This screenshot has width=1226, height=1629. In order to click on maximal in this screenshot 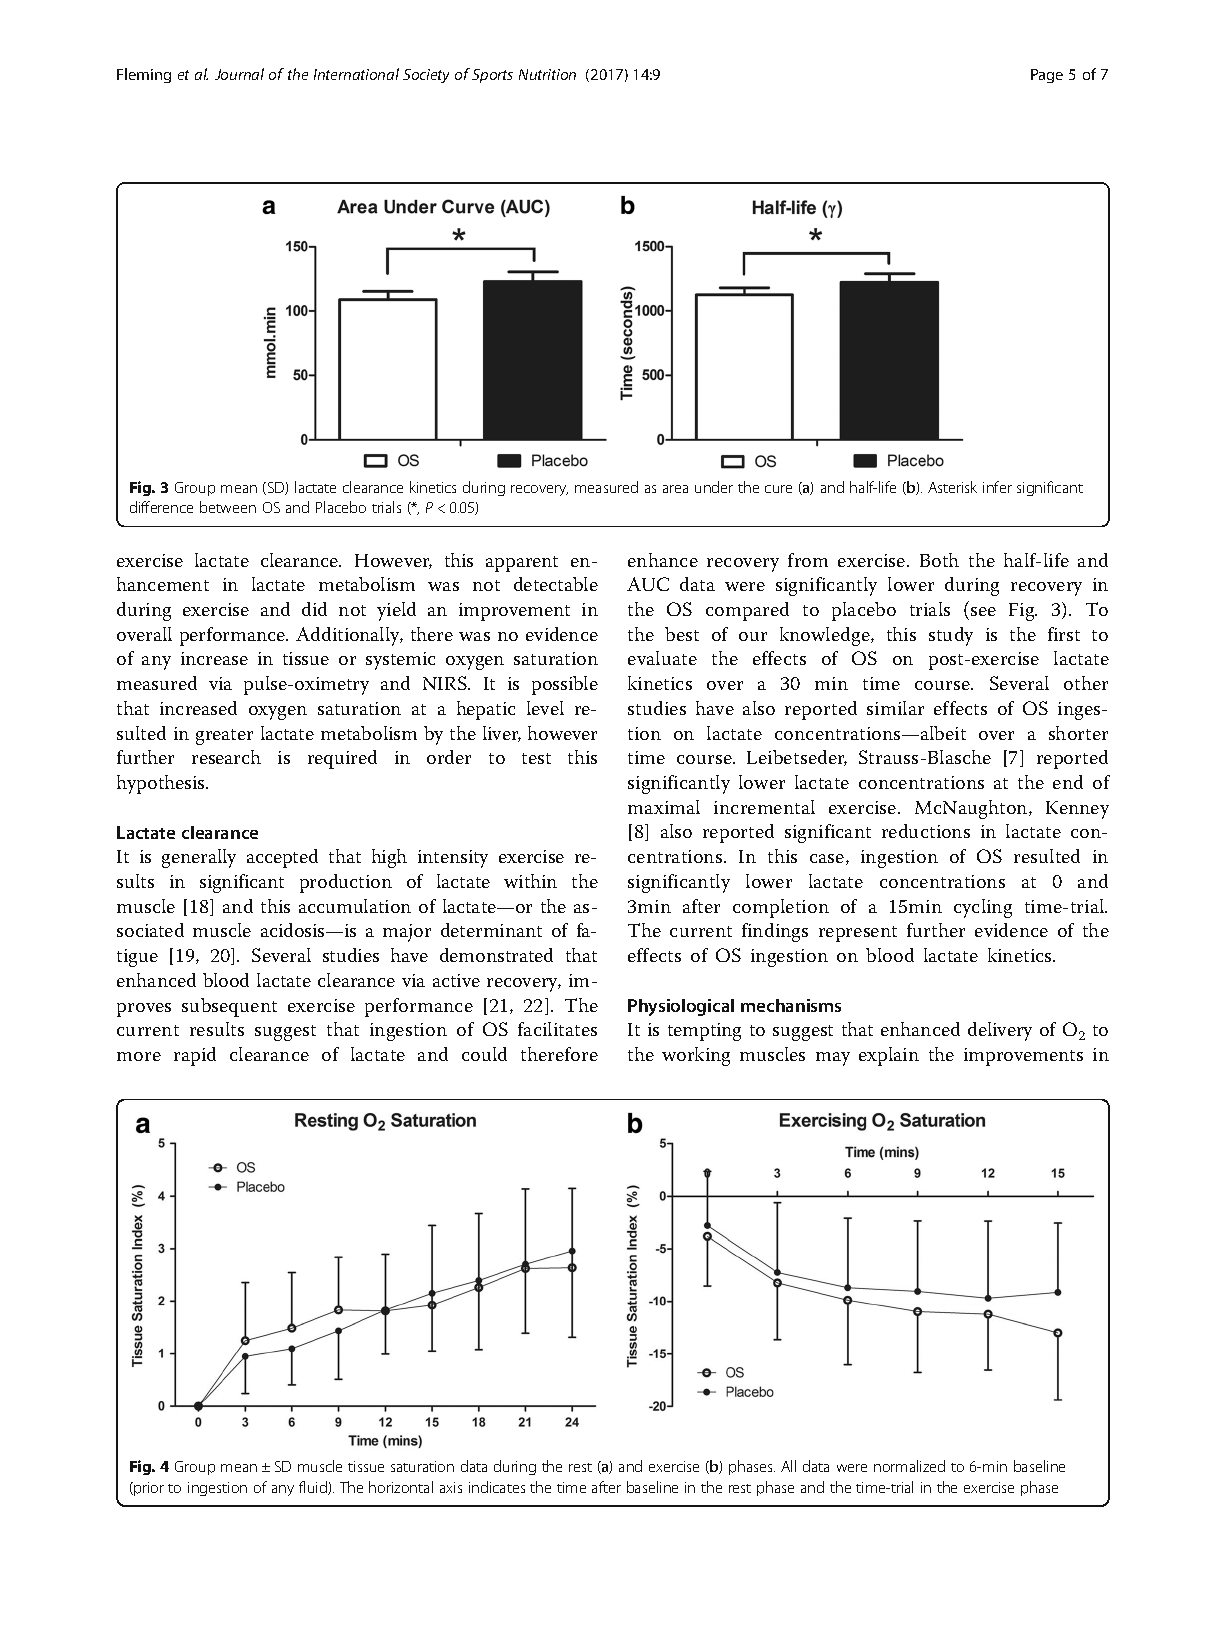, I will do `click(664, 807)`.
